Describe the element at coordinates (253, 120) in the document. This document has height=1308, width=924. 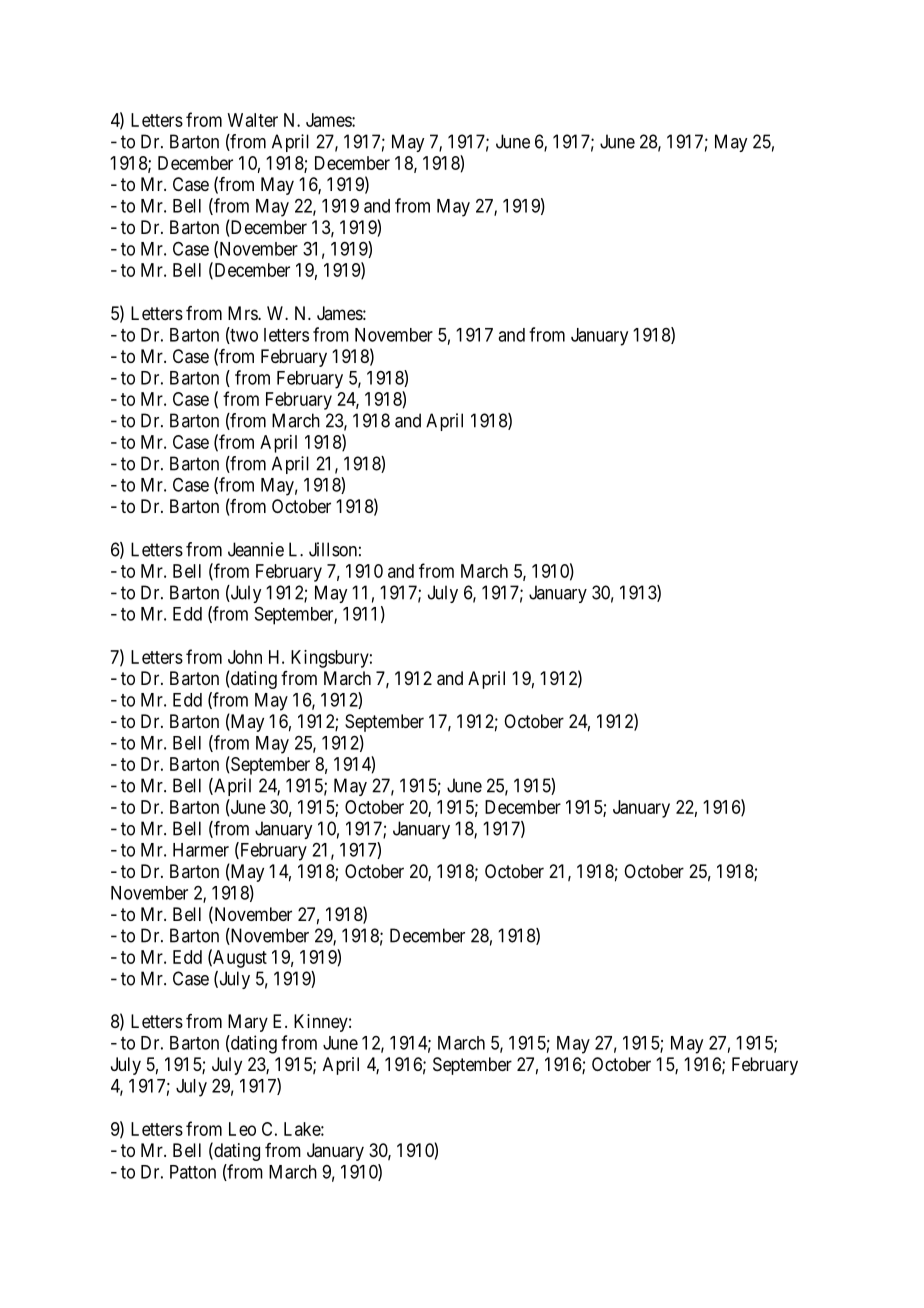
I see `Walter` at that location.
